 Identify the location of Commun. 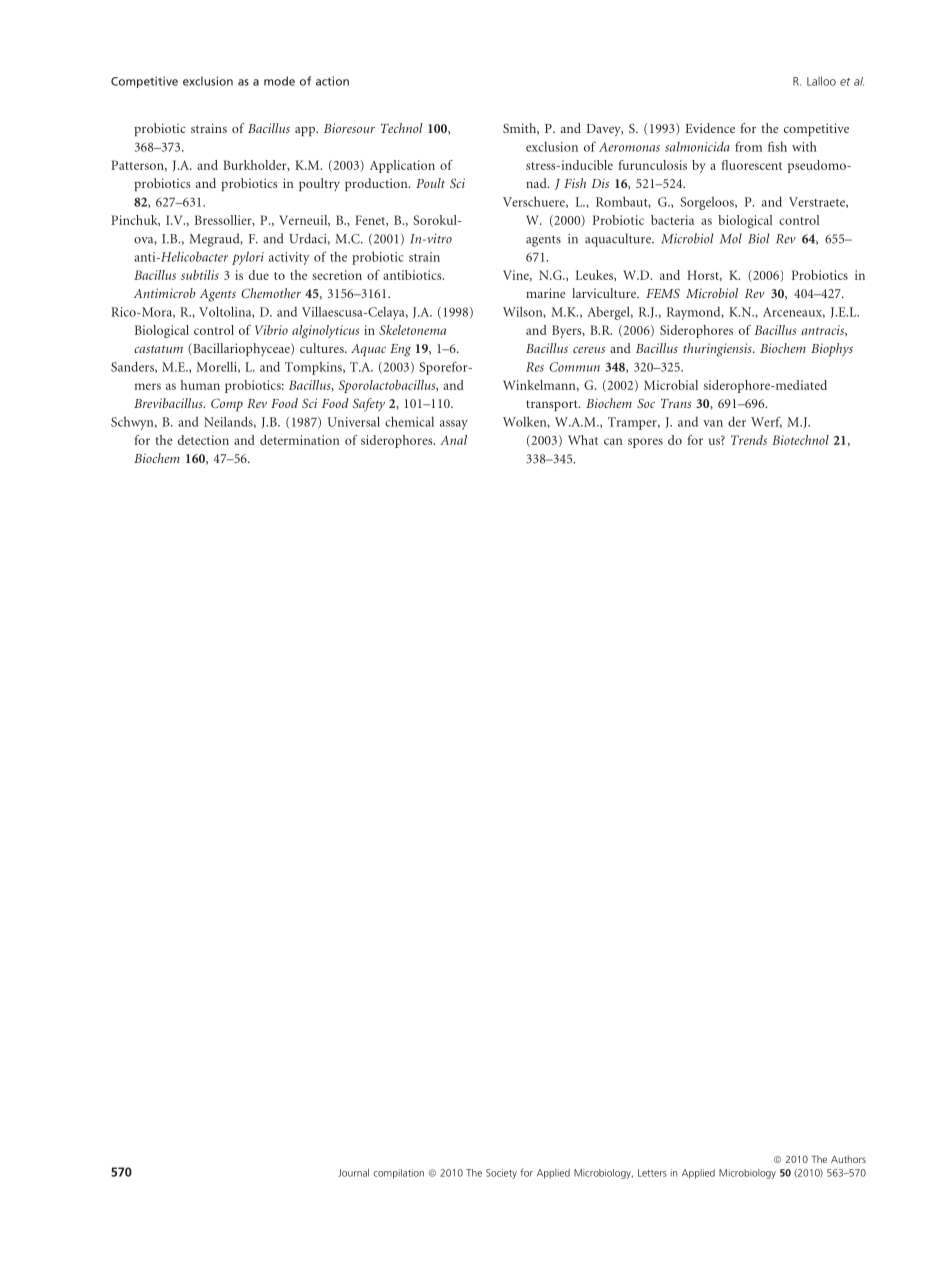
(574, 367).
